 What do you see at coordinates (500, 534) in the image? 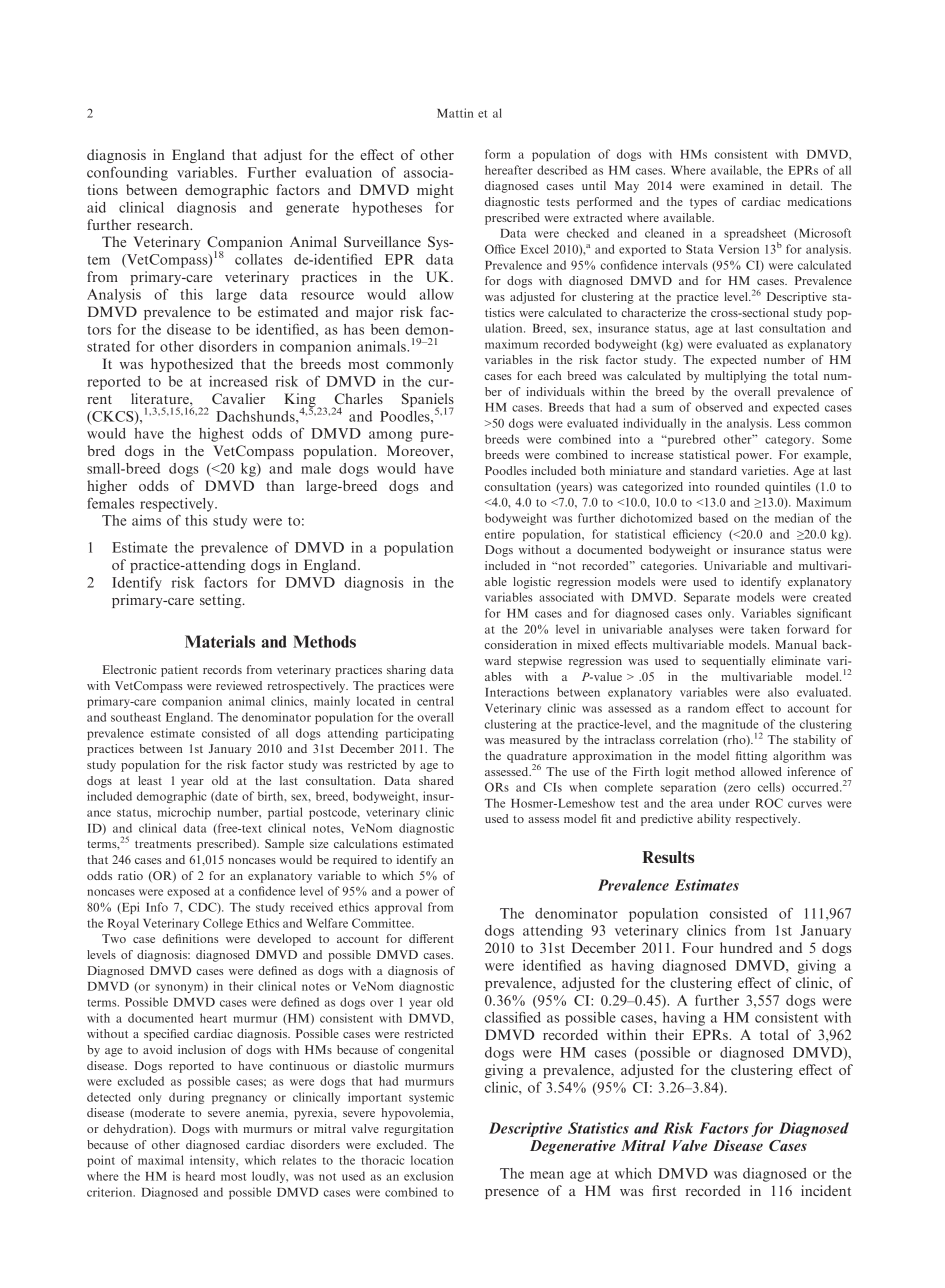
I see `entire` at bounding box center [500, 534].
